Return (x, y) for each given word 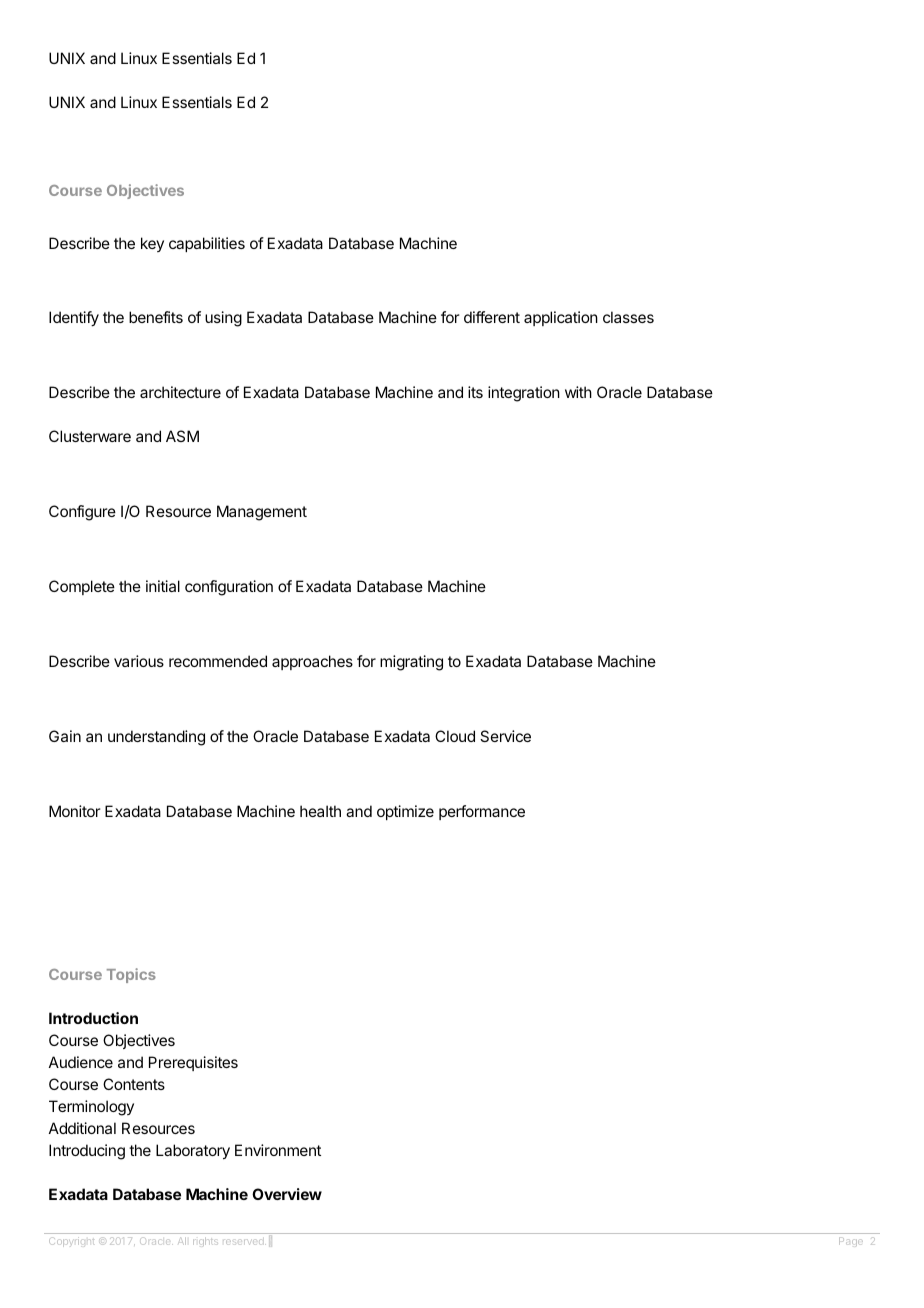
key (152, 244)
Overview (287, 1194)
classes (628, 317)
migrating (411, 663)
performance (482, 812)
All (182, 1241)
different (492, 317)
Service (505, 736)
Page (851, 1241)
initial (163, 586)
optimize (405, 812)
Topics (131, 975)
